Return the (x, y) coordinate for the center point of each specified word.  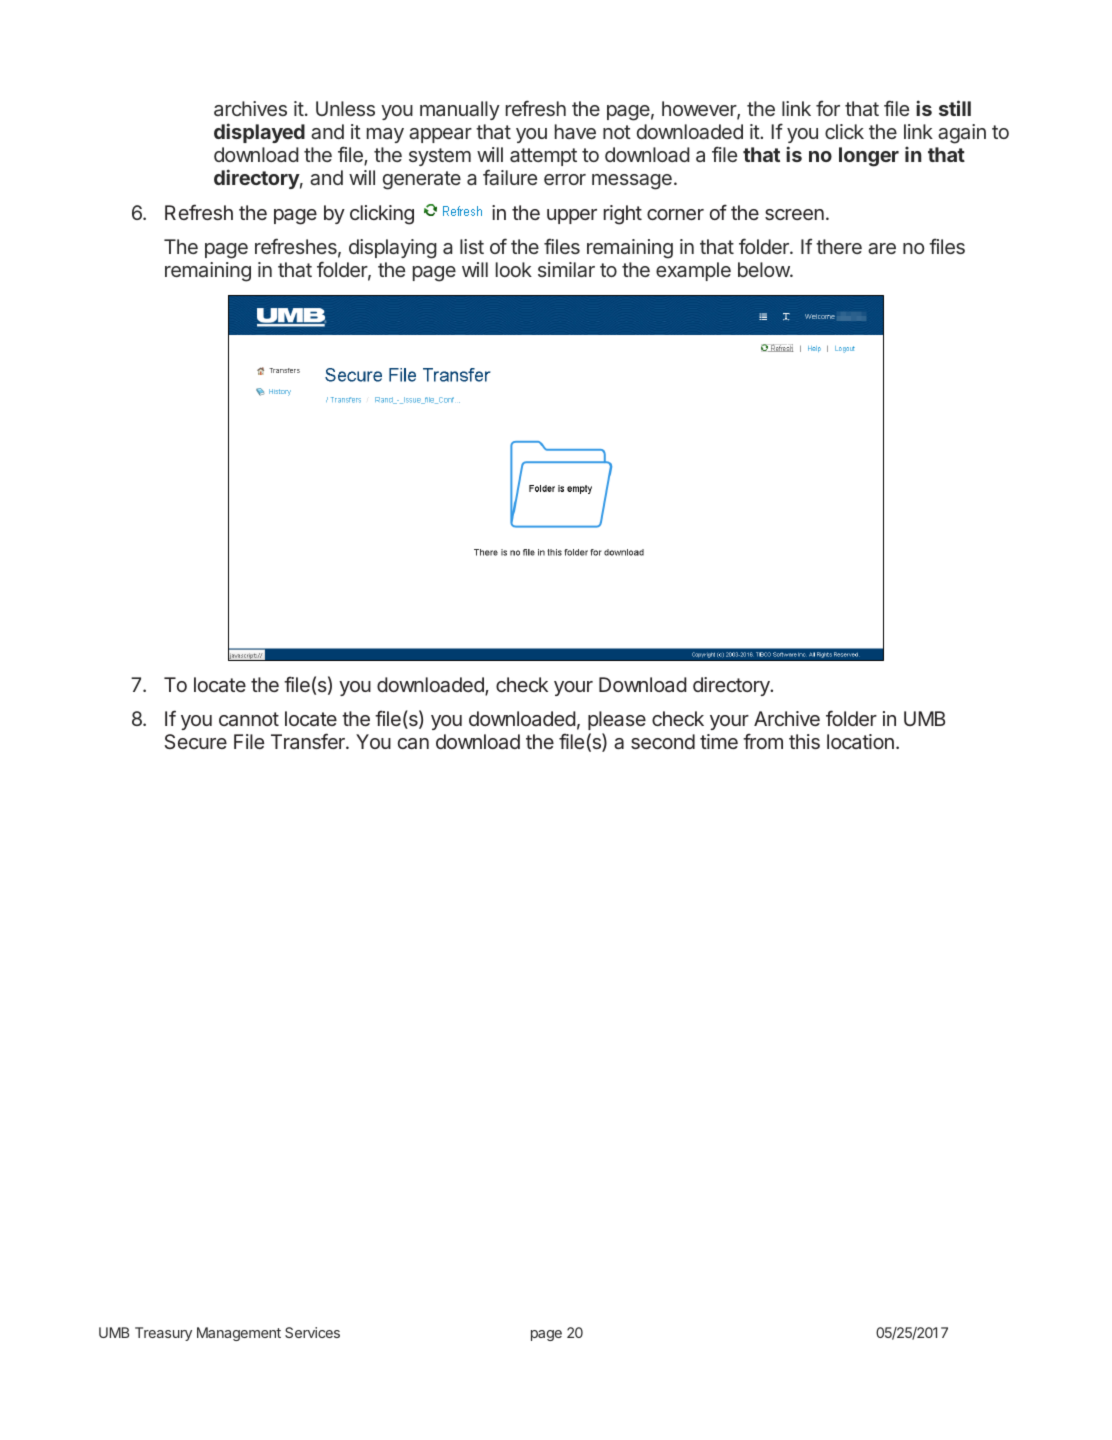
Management (239, 1334)
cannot (249, 719)
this (804, 741)
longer (869, 157)
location (860, 741)
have (575, 131)
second (663, 741)
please (617, 720)
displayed (259, 133)
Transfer (309, 741)
